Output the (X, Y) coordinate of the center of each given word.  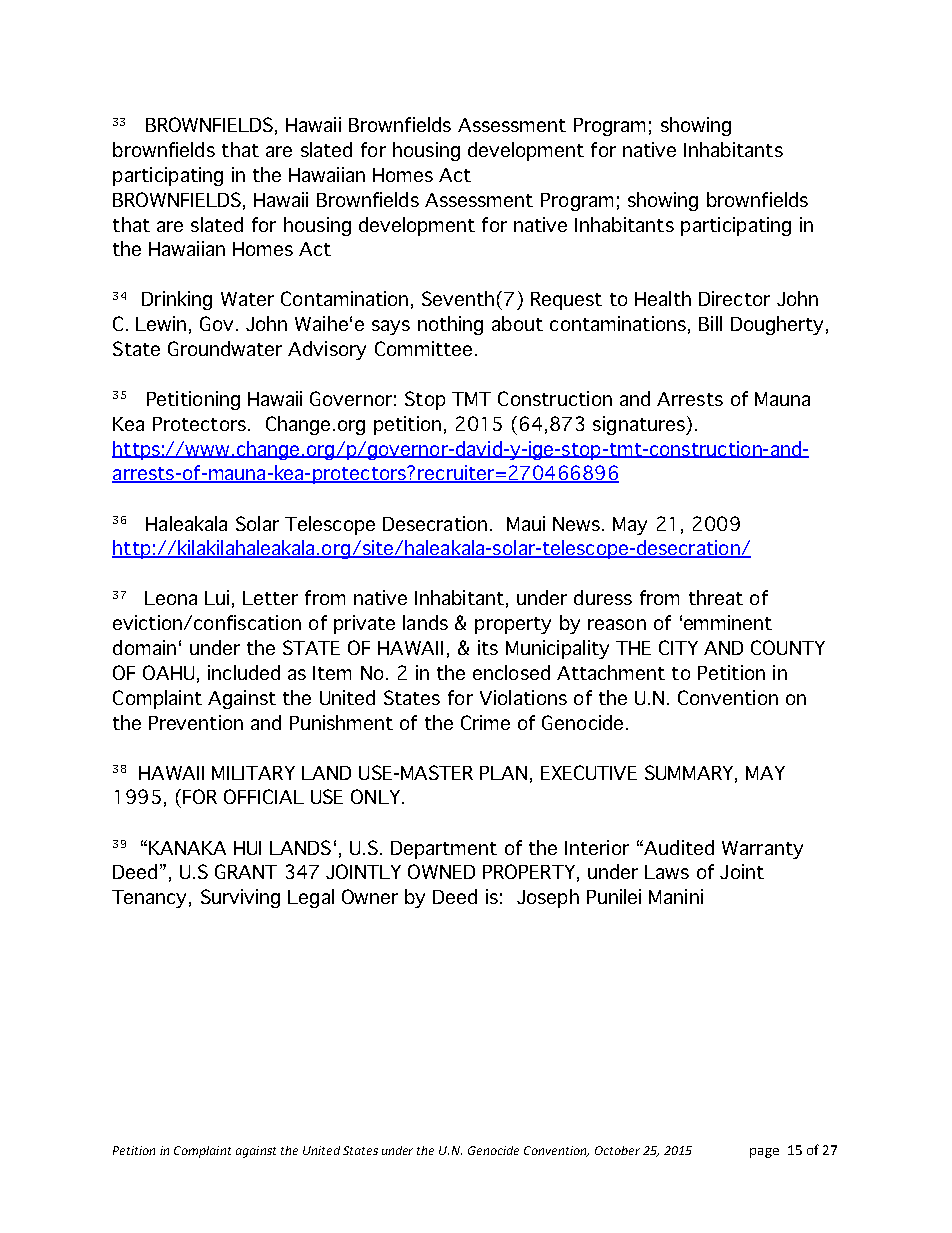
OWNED (441, 871)
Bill (710, 323)
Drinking (177, 300)
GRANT (246, 871)
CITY (678, 647)
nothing (450, 325)
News (578, 524)
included (244, 672)
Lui (217, 597)
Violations (523, 697)
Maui (526, 523)
